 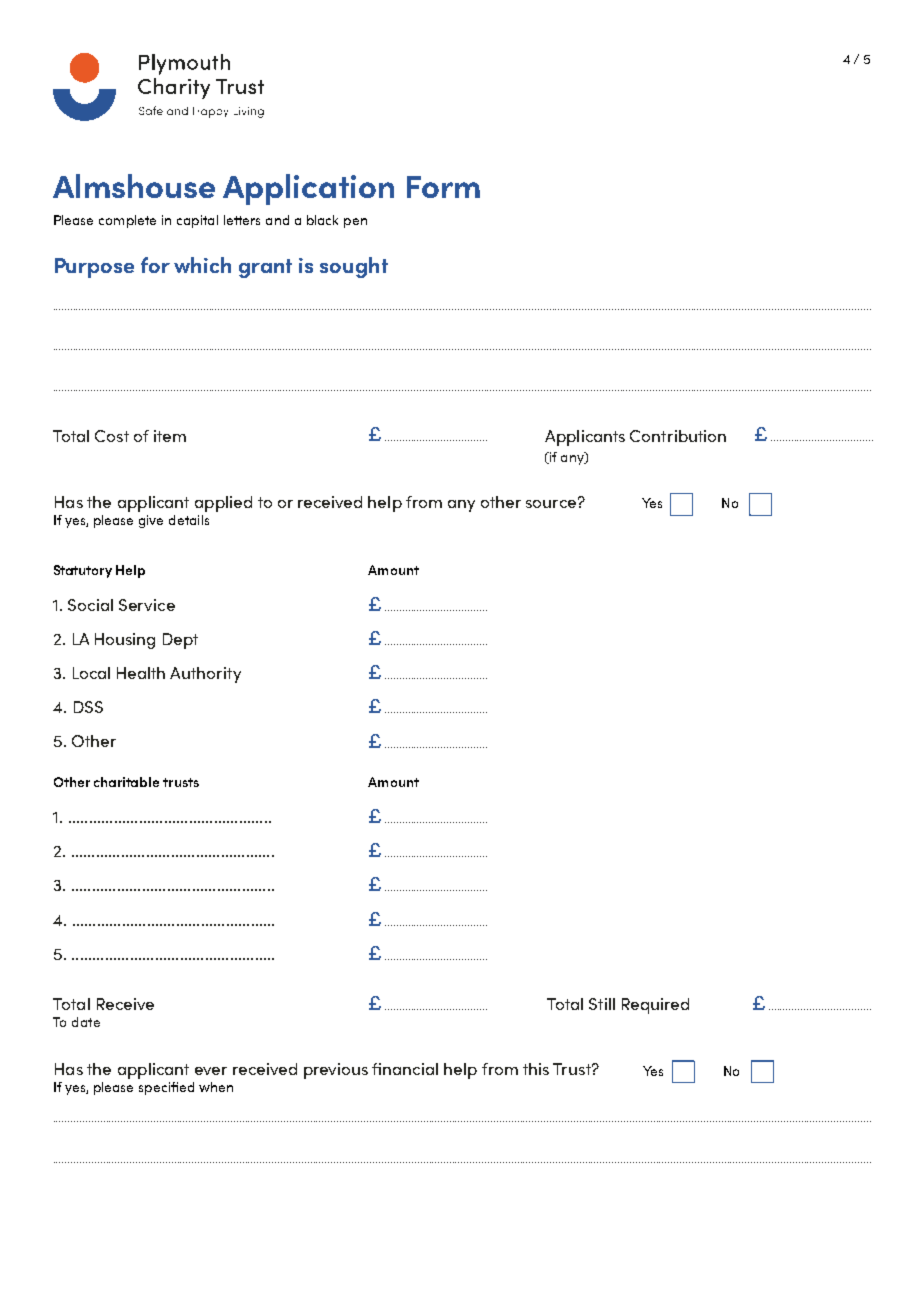 What do you see at coordinates (205, 675) in the page?
I see `Authority` at bounding box center [205, 675].
